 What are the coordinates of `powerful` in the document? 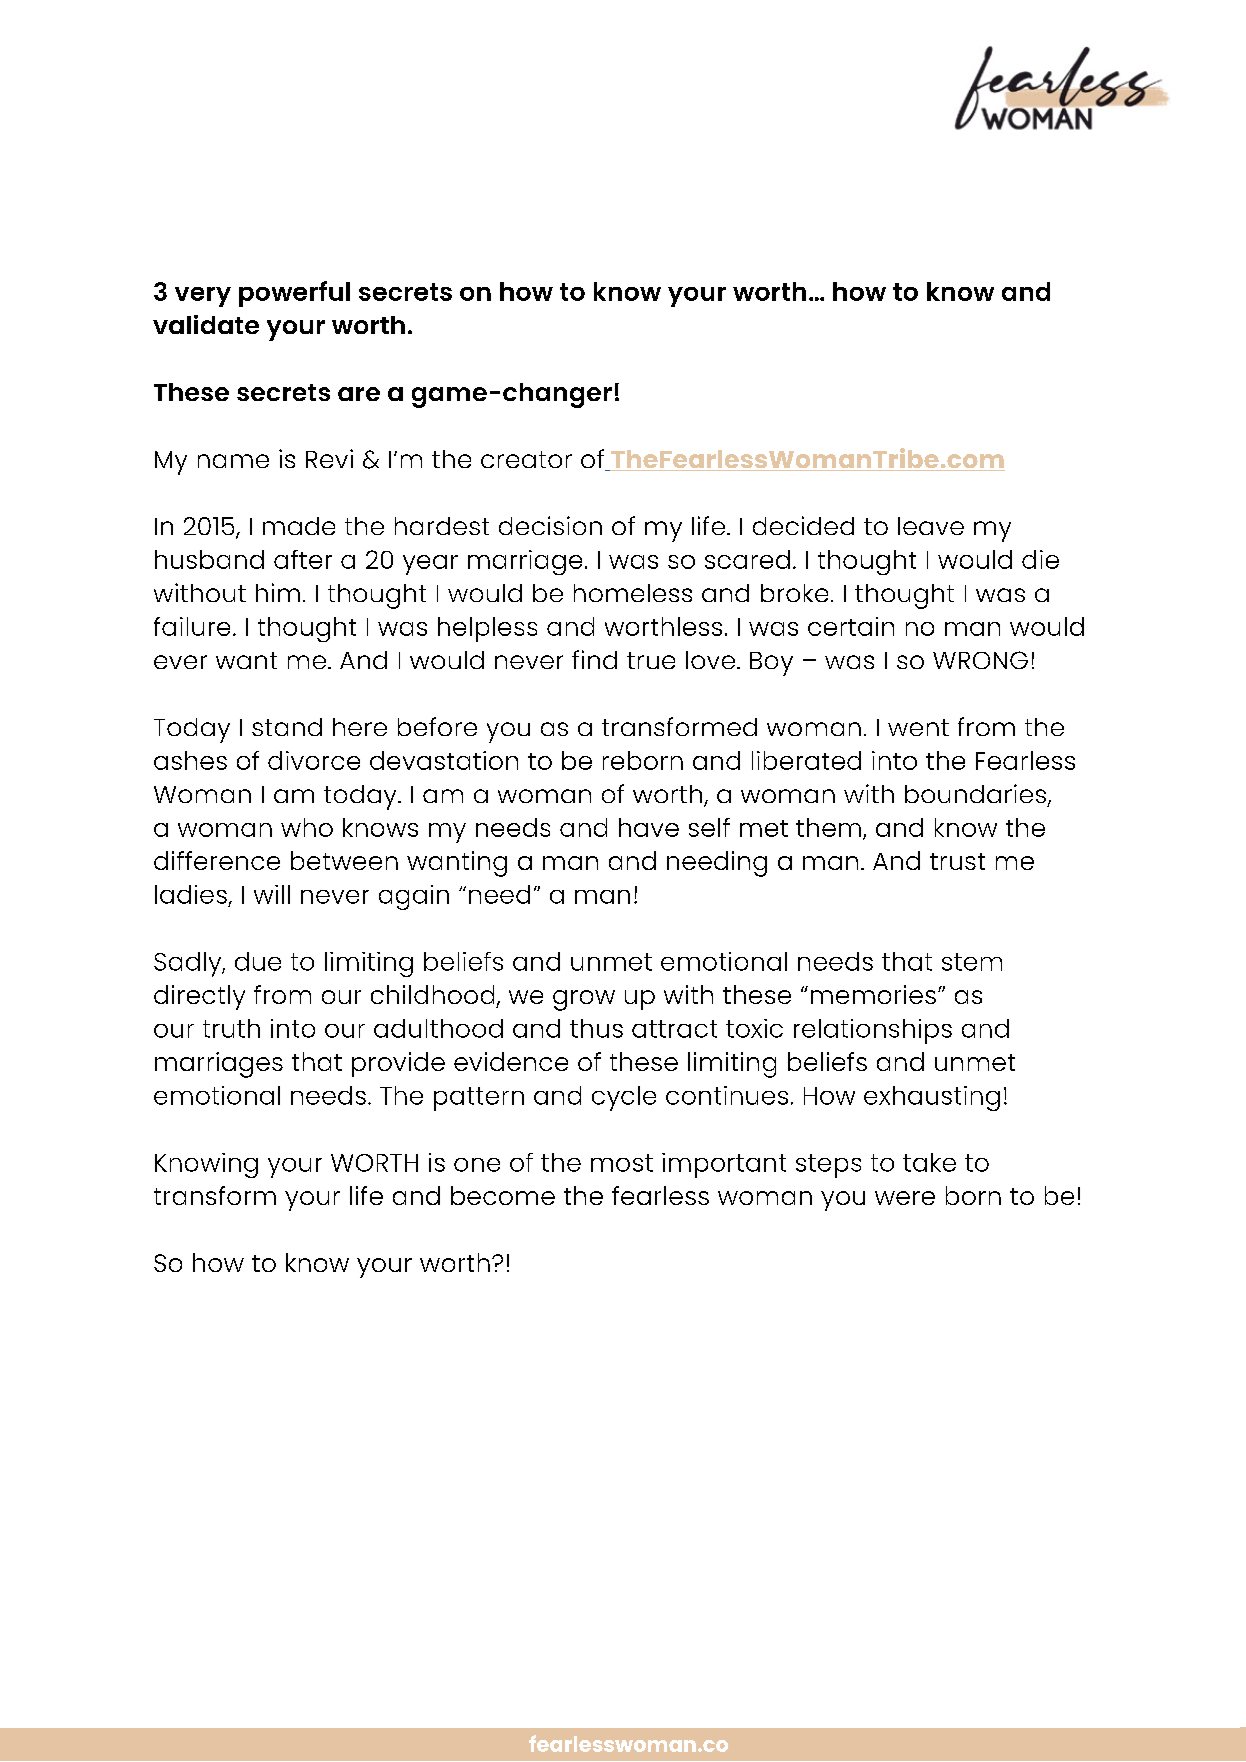 It's located at (294, 294).
